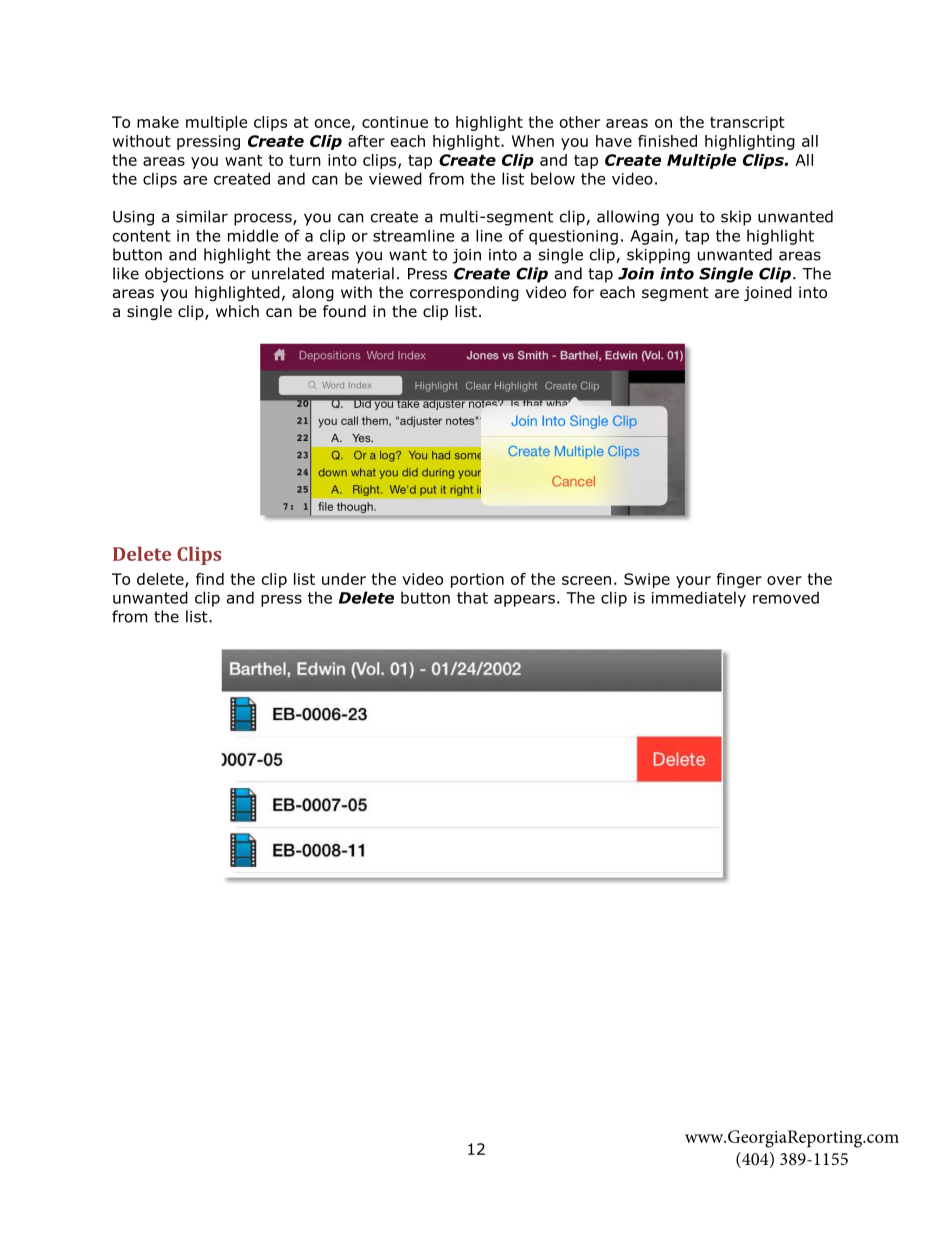 The image size is (952, 1233). I want to click on make, so click(158, 122).
